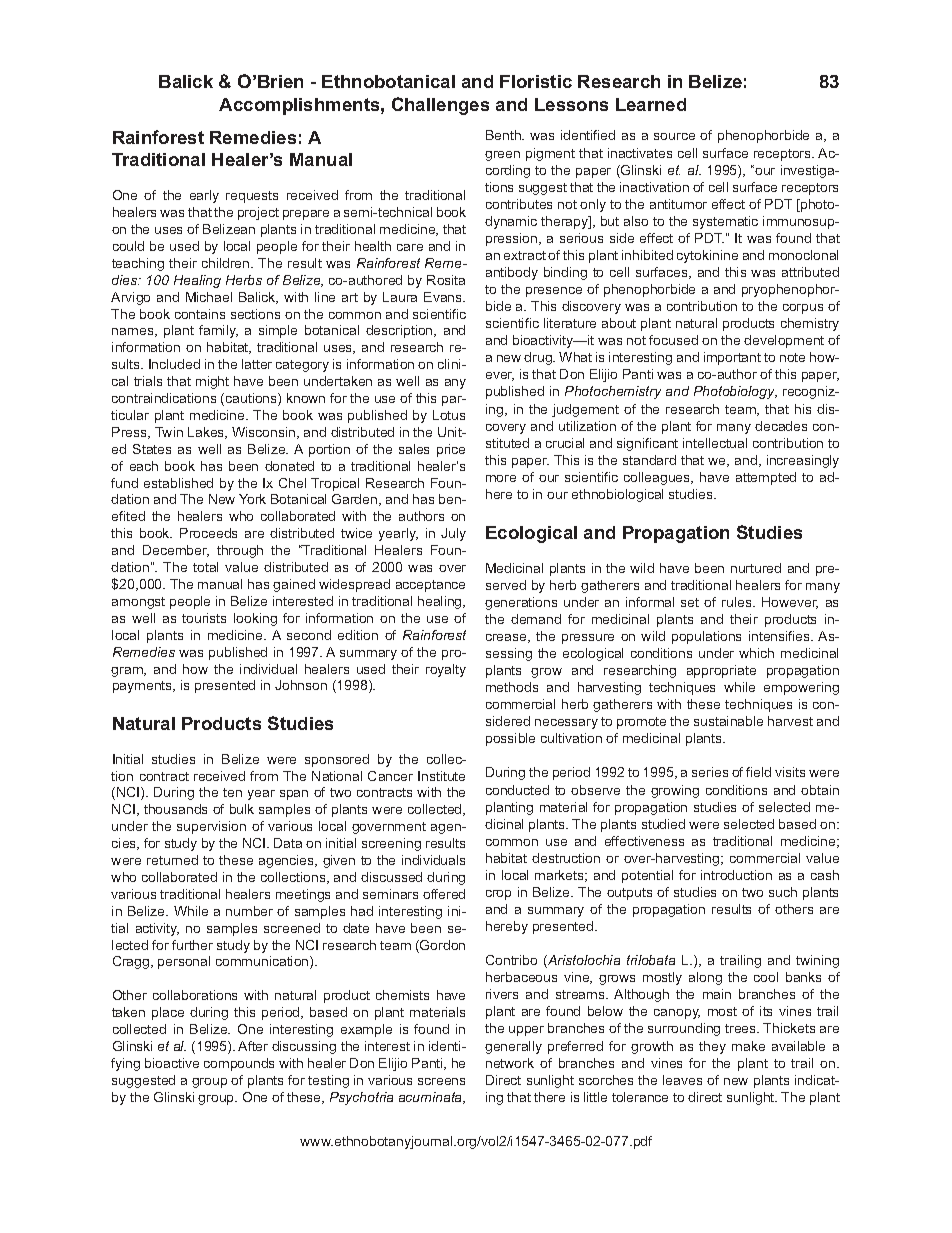  Describe the element at coordinates (510, 1063) in the document. I see `network` at that location.
